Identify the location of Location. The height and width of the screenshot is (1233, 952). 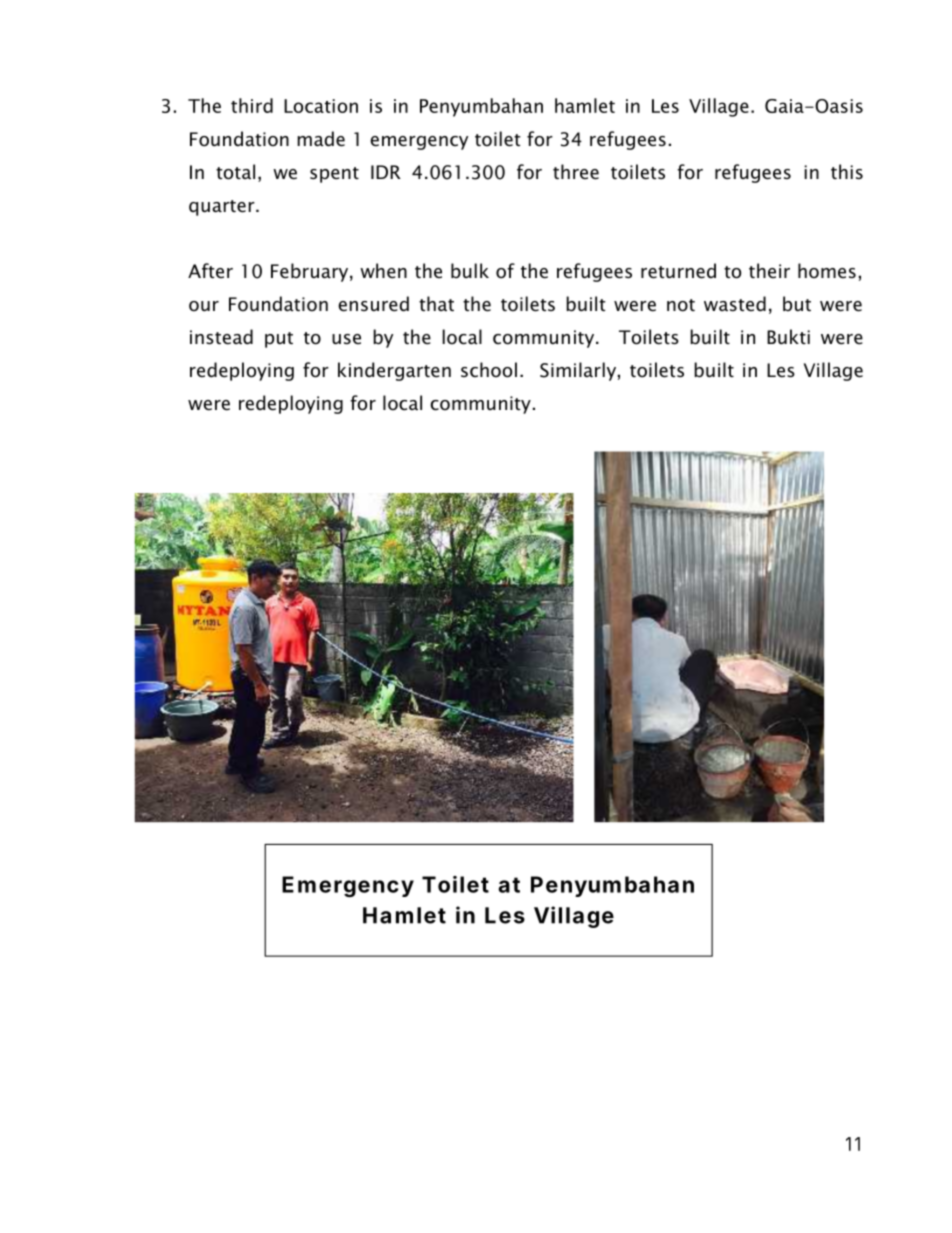
(321, 106).
